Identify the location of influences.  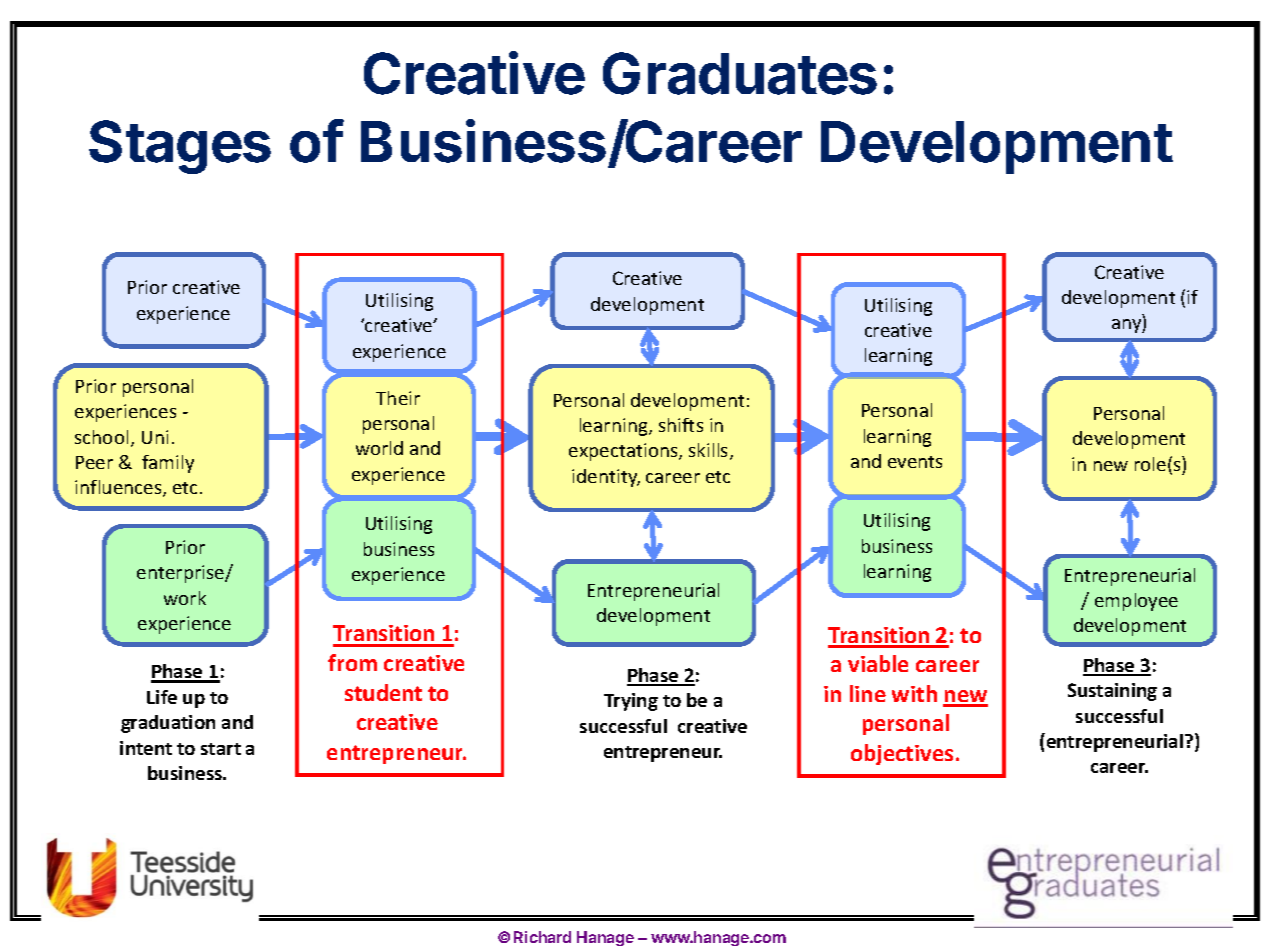
(119, 488).
